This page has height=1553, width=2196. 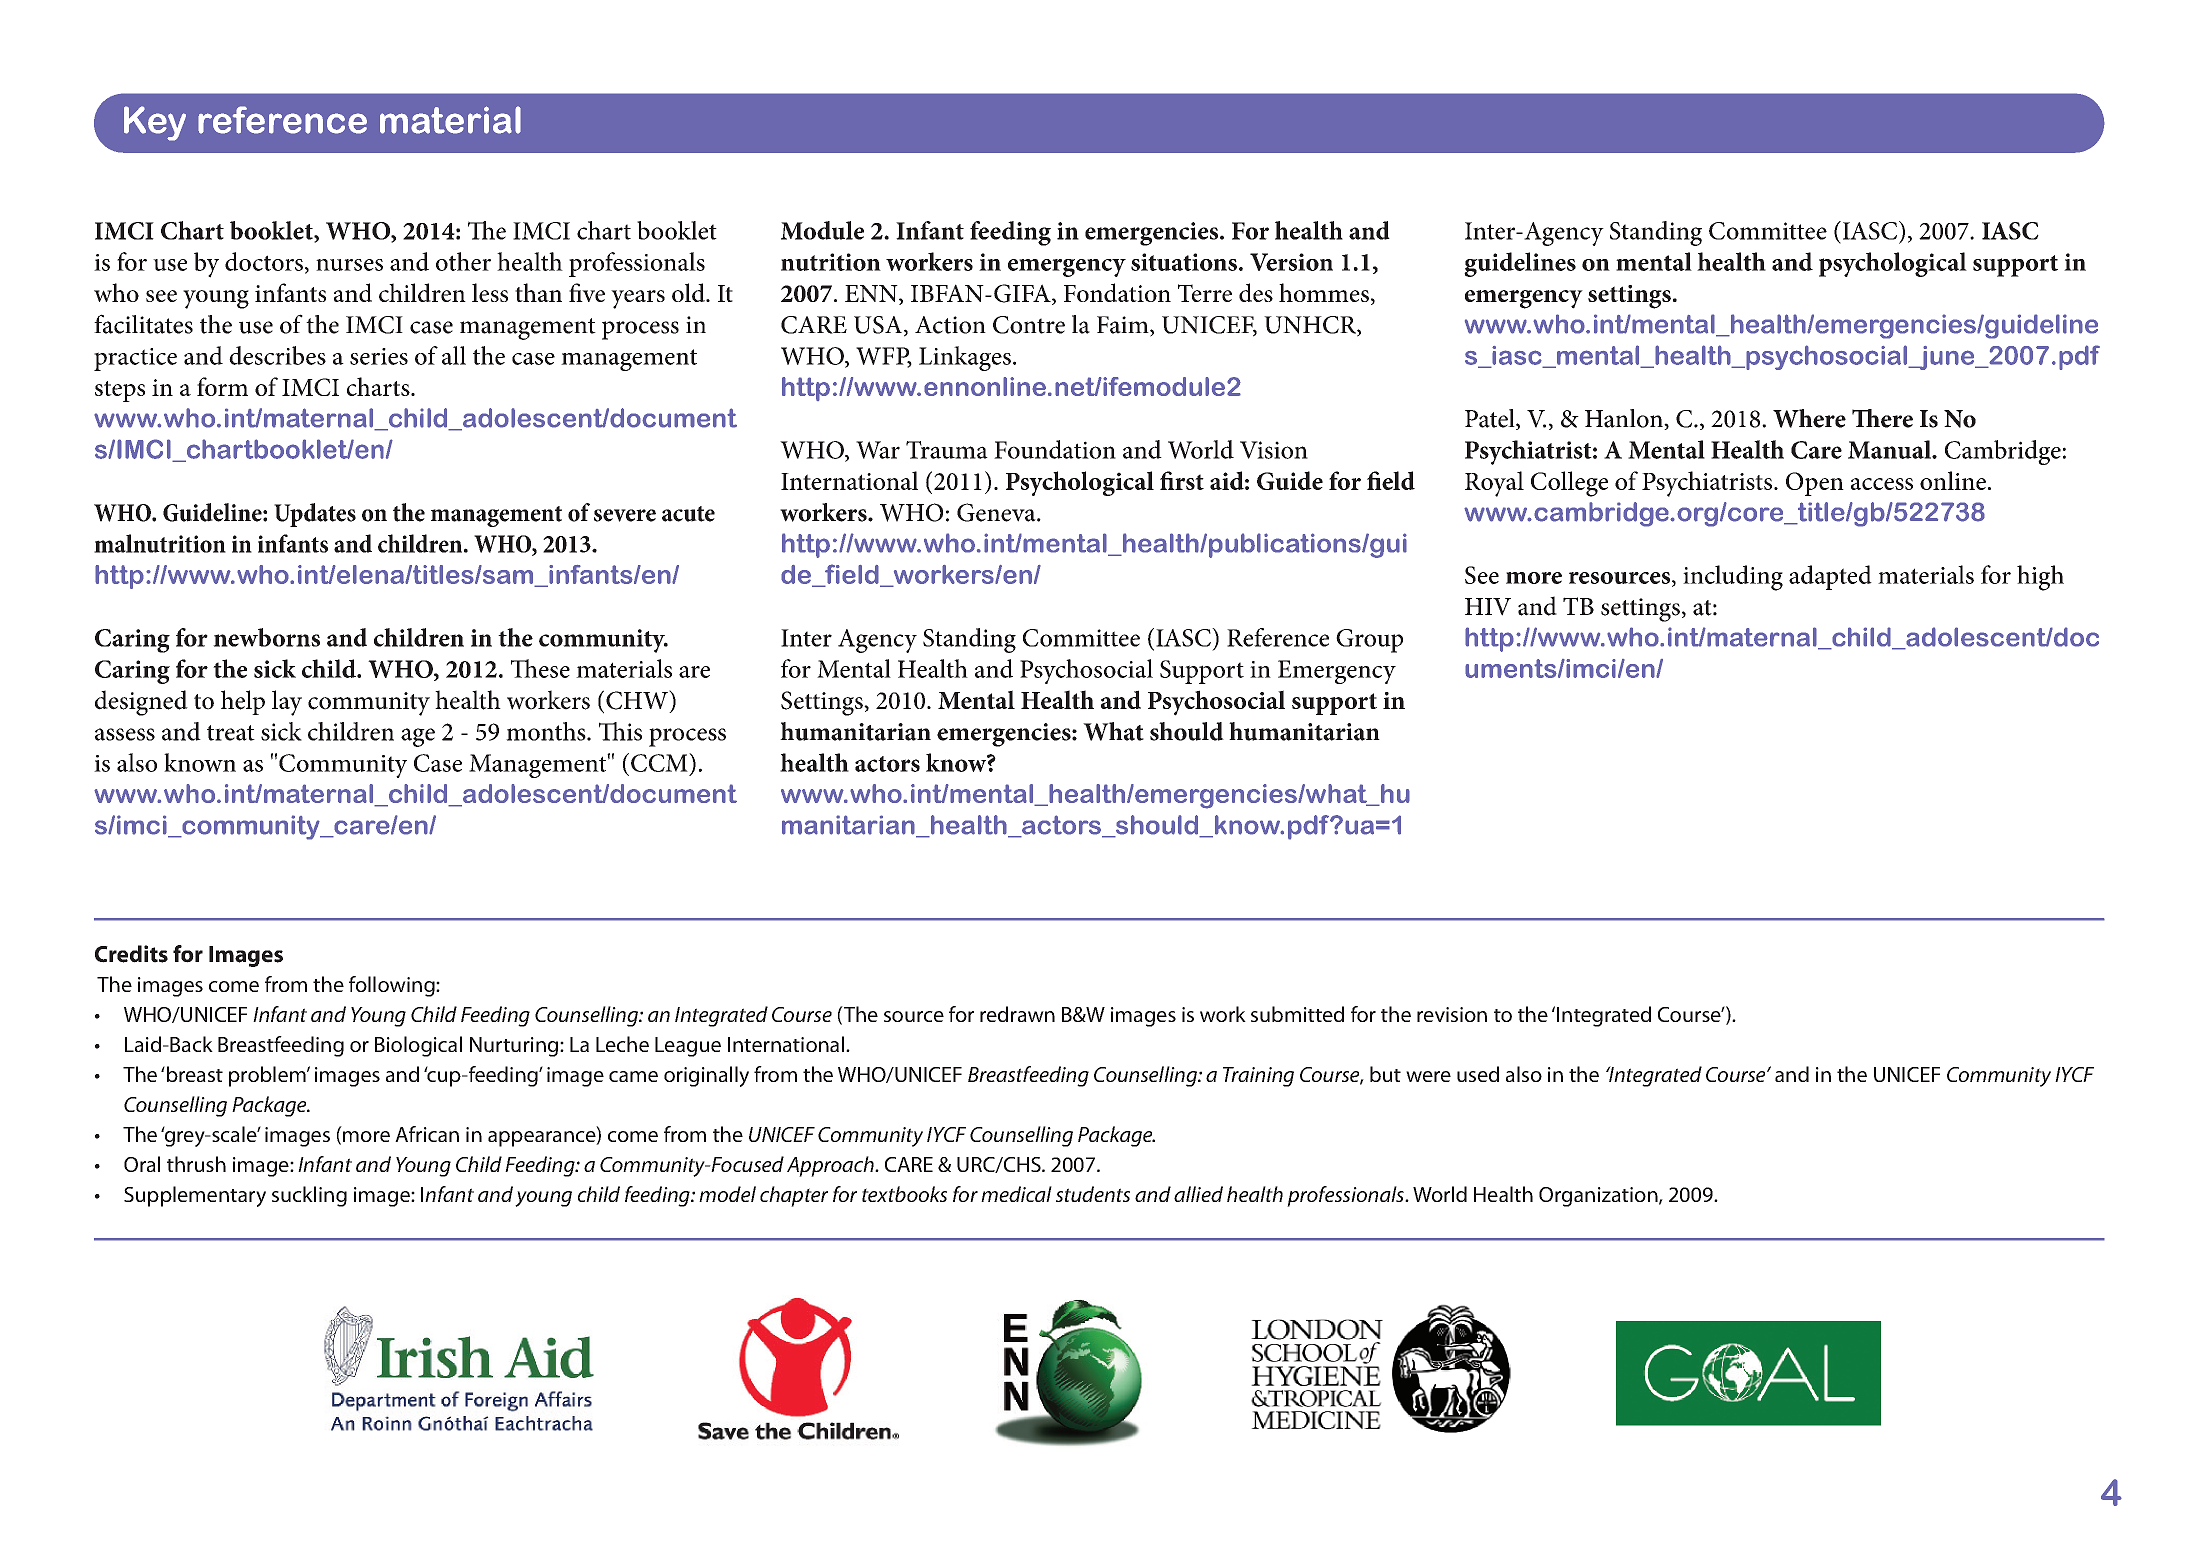 I want to click on Key, so click(x=155, y=123).
